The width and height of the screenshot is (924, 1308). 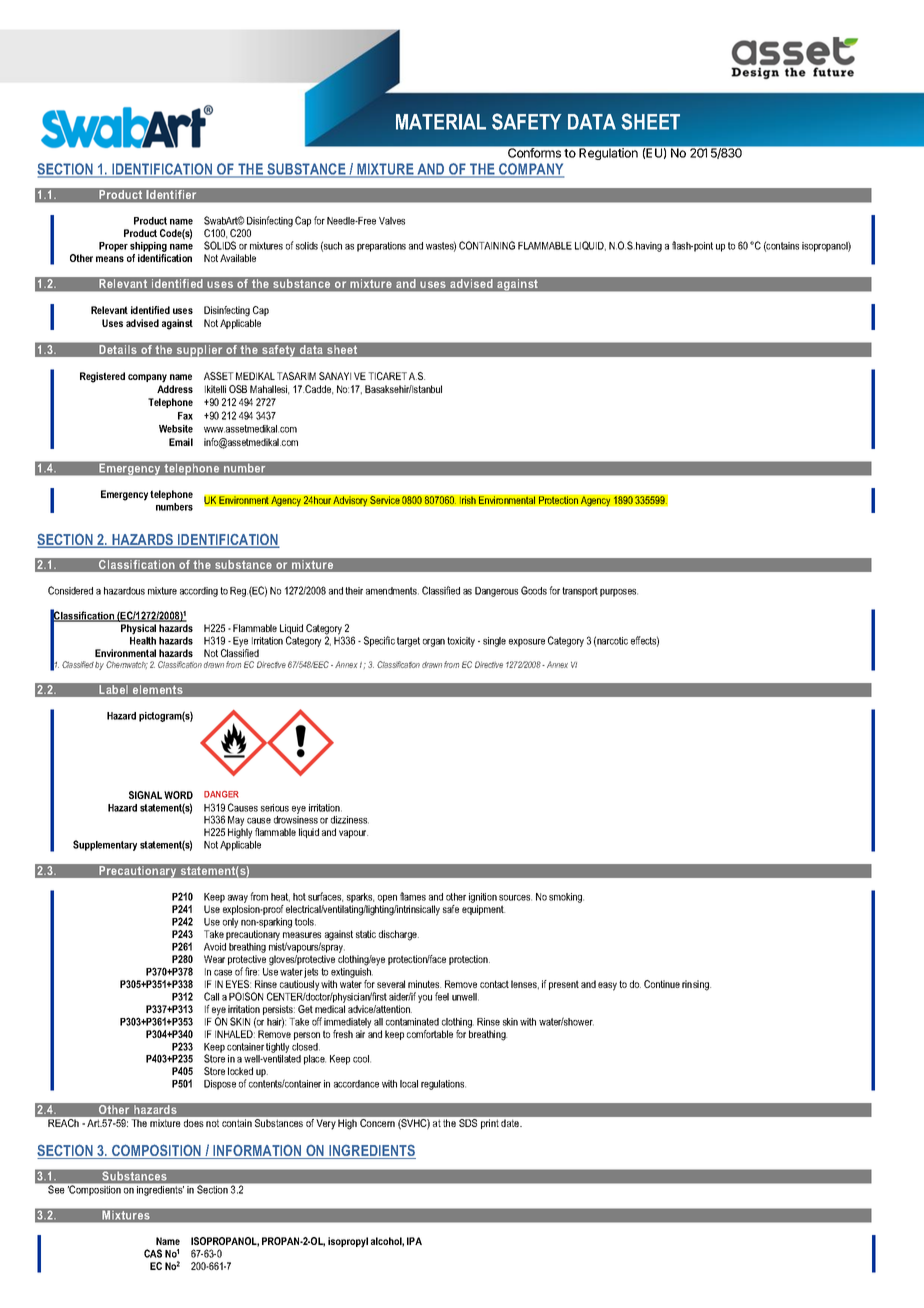 I want to click on Valves, so click(x=392, y=221).
